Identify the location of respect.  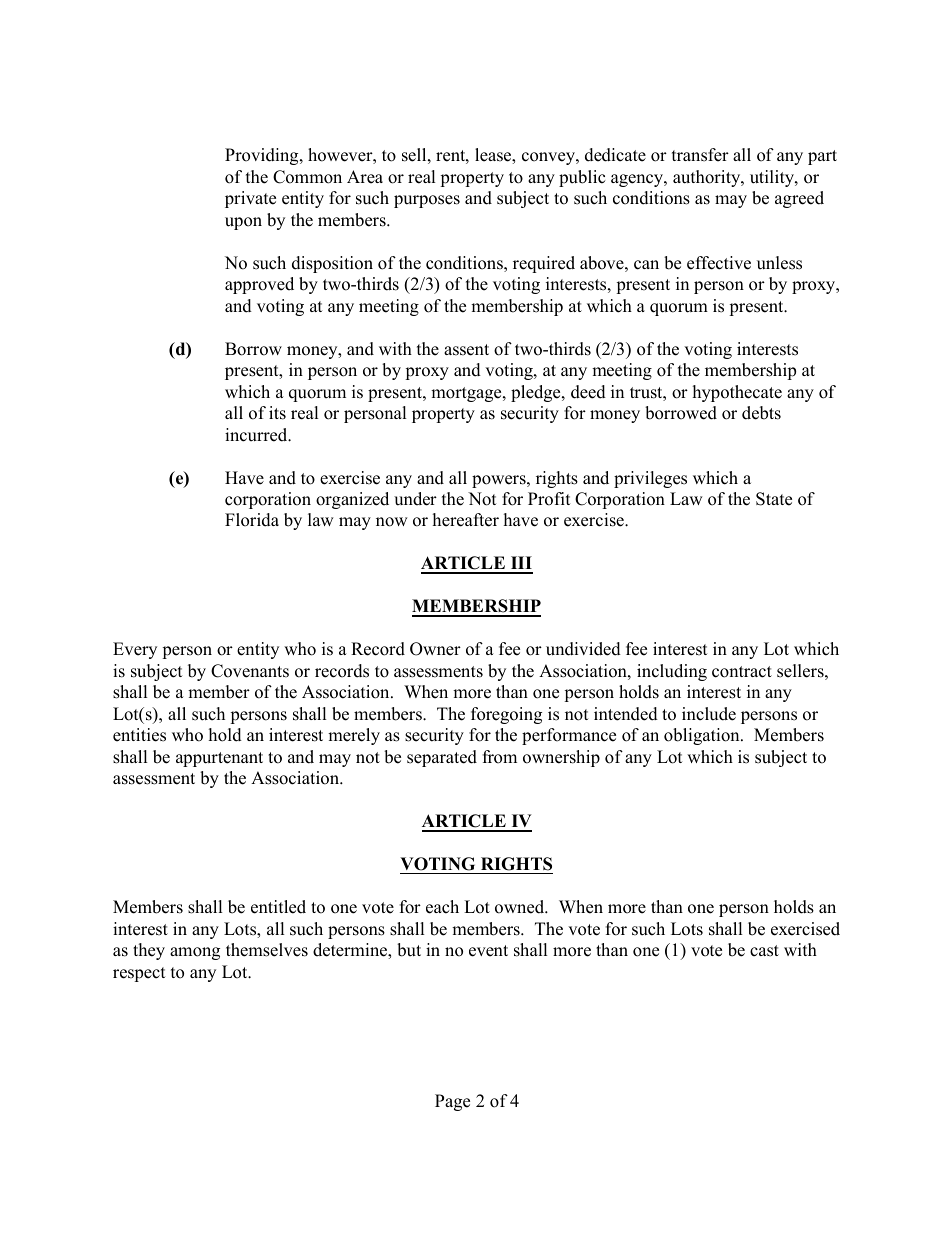
(139, 974).
